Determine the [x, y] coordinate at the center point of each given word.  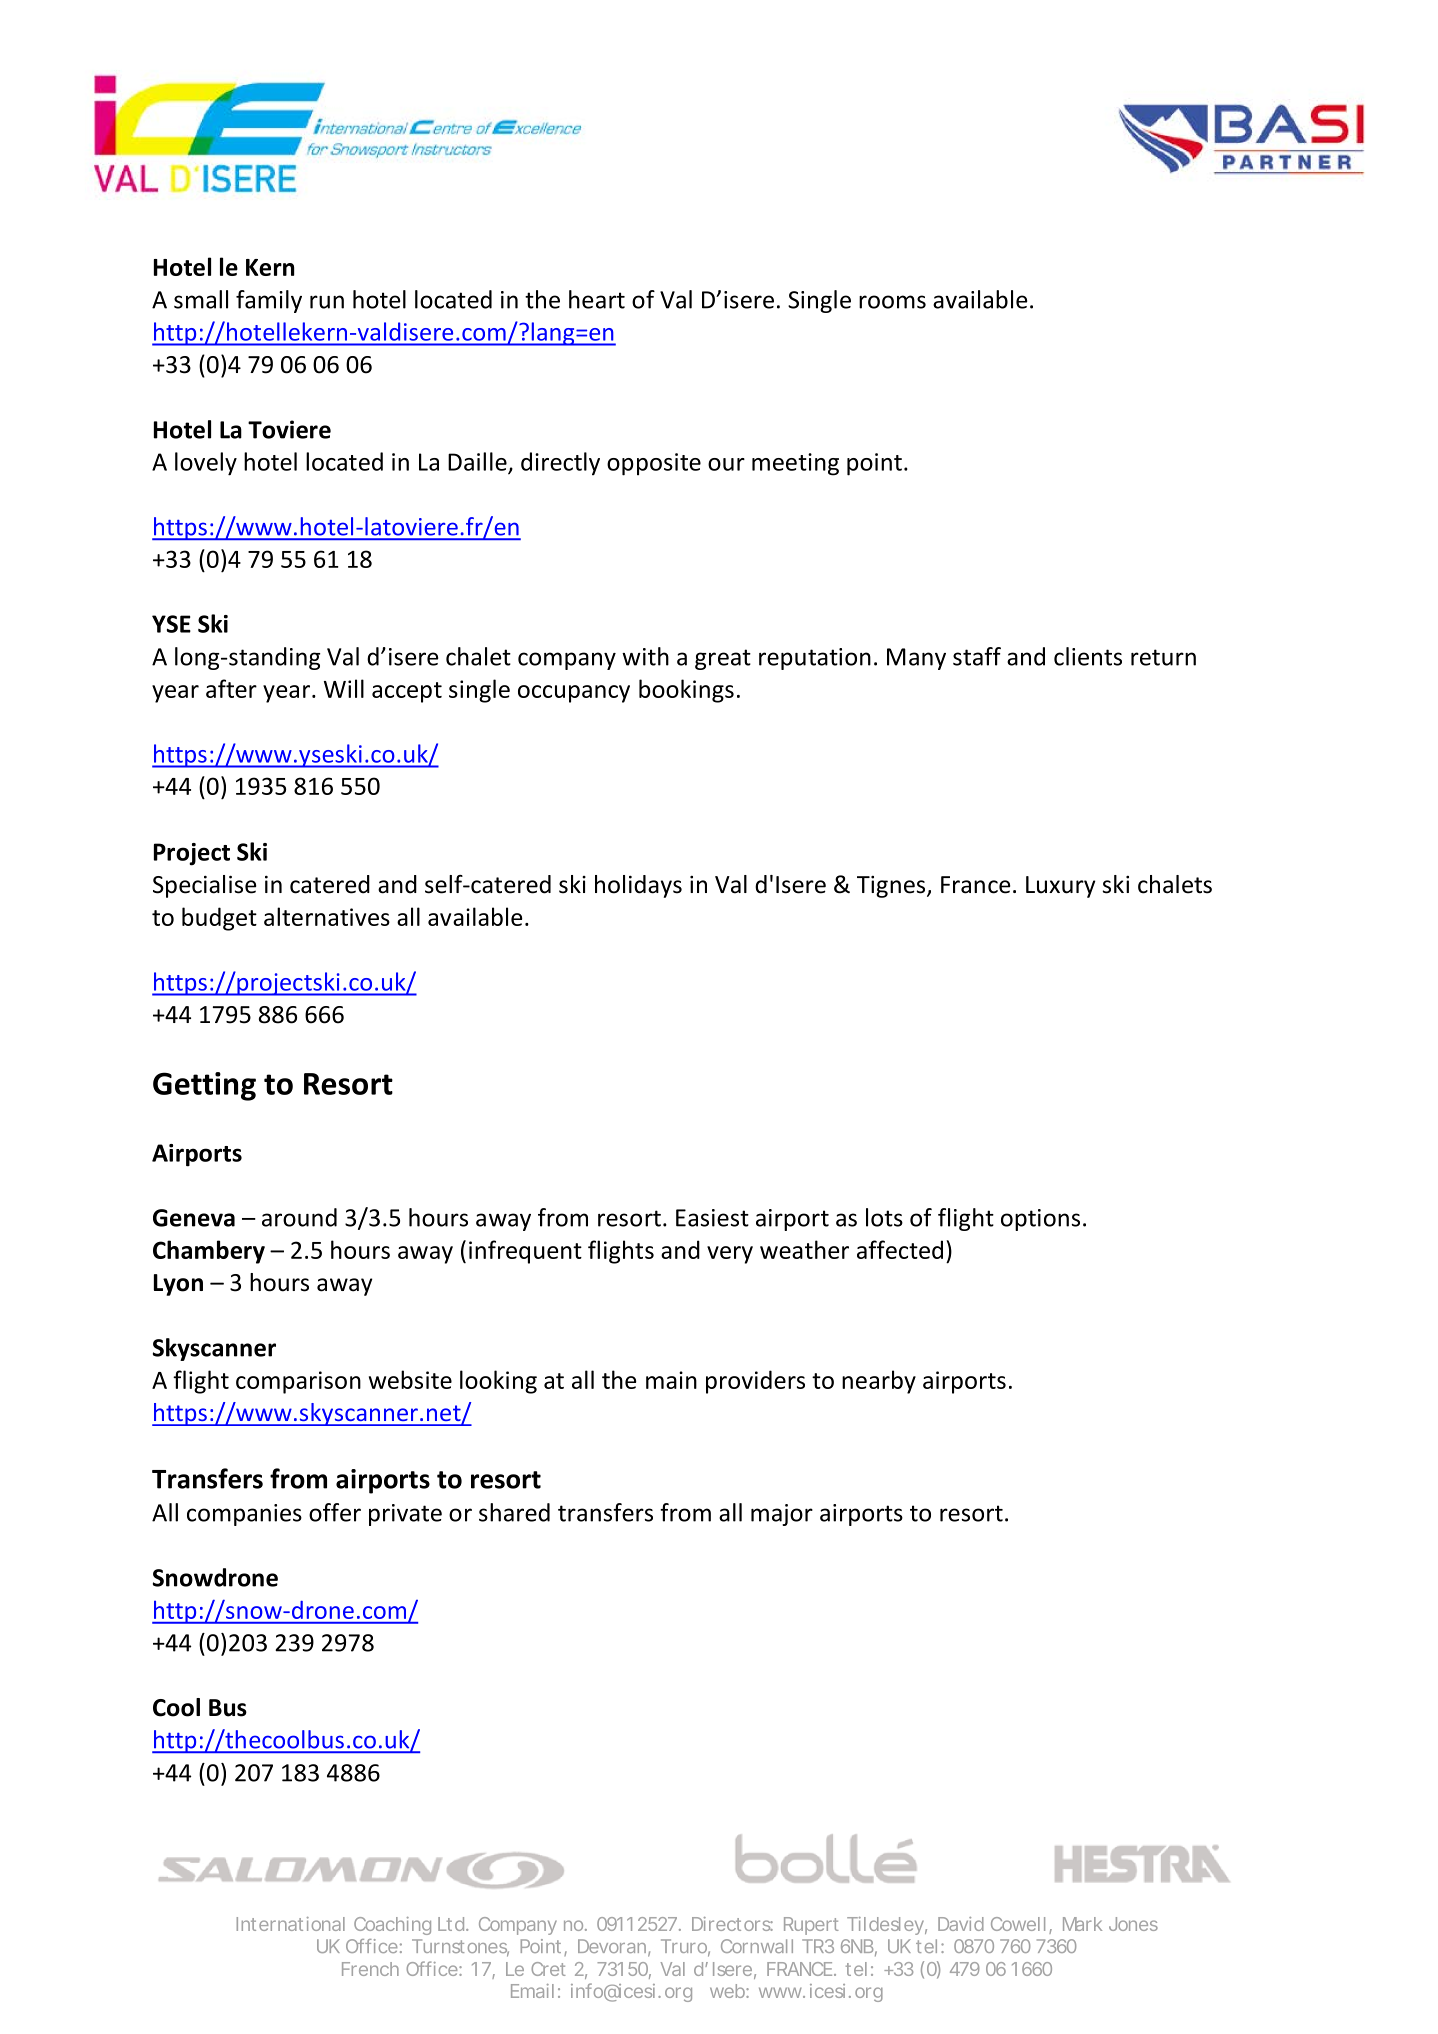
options [1040, 1220]
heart [597, 299]
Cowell [1018, 1924]
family [269, 301]
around [299, 1217]
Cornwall [757, 1946]
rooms [892, 302]
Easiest [712, 1218]
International [291, 1924]
